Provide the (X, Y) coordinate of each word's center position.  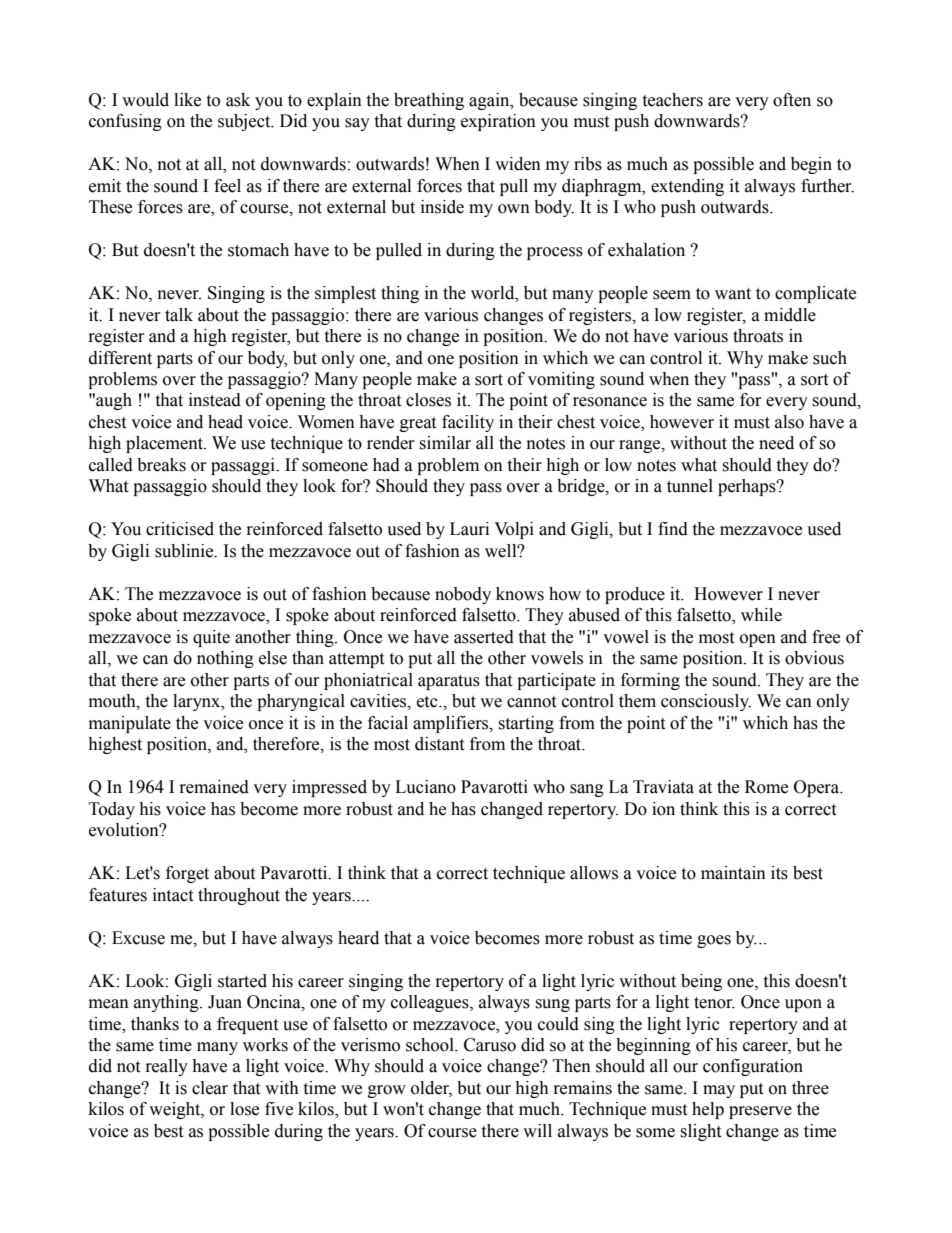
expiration (498, 122)
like (187, 100)
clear (210, 1088)
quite (211, 638)
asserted (484, 637)
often (792, 100)
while (761, 615)
